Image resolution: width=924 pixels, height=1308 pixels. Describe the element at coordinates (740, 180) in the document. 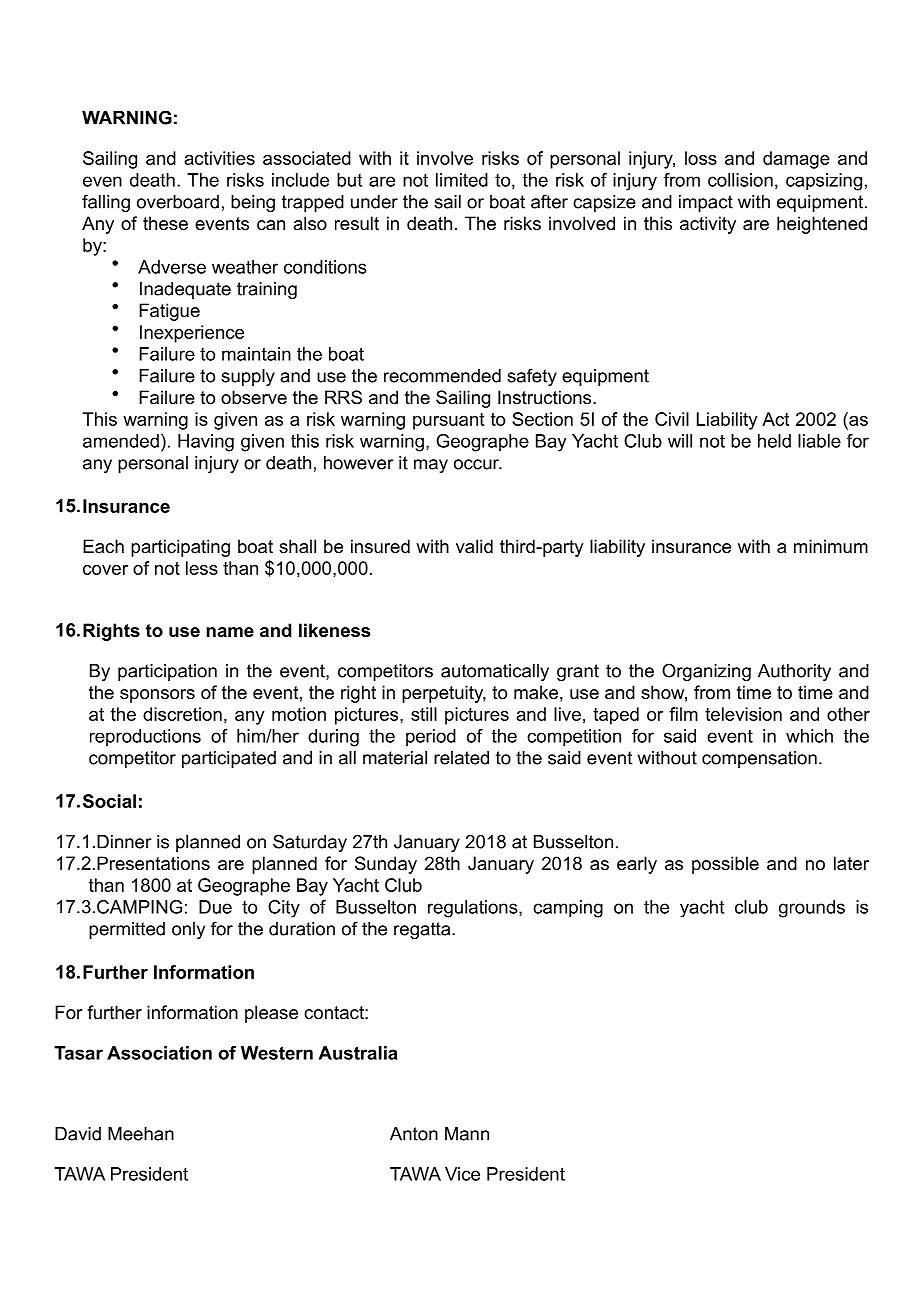

I see `collision` at that location.
